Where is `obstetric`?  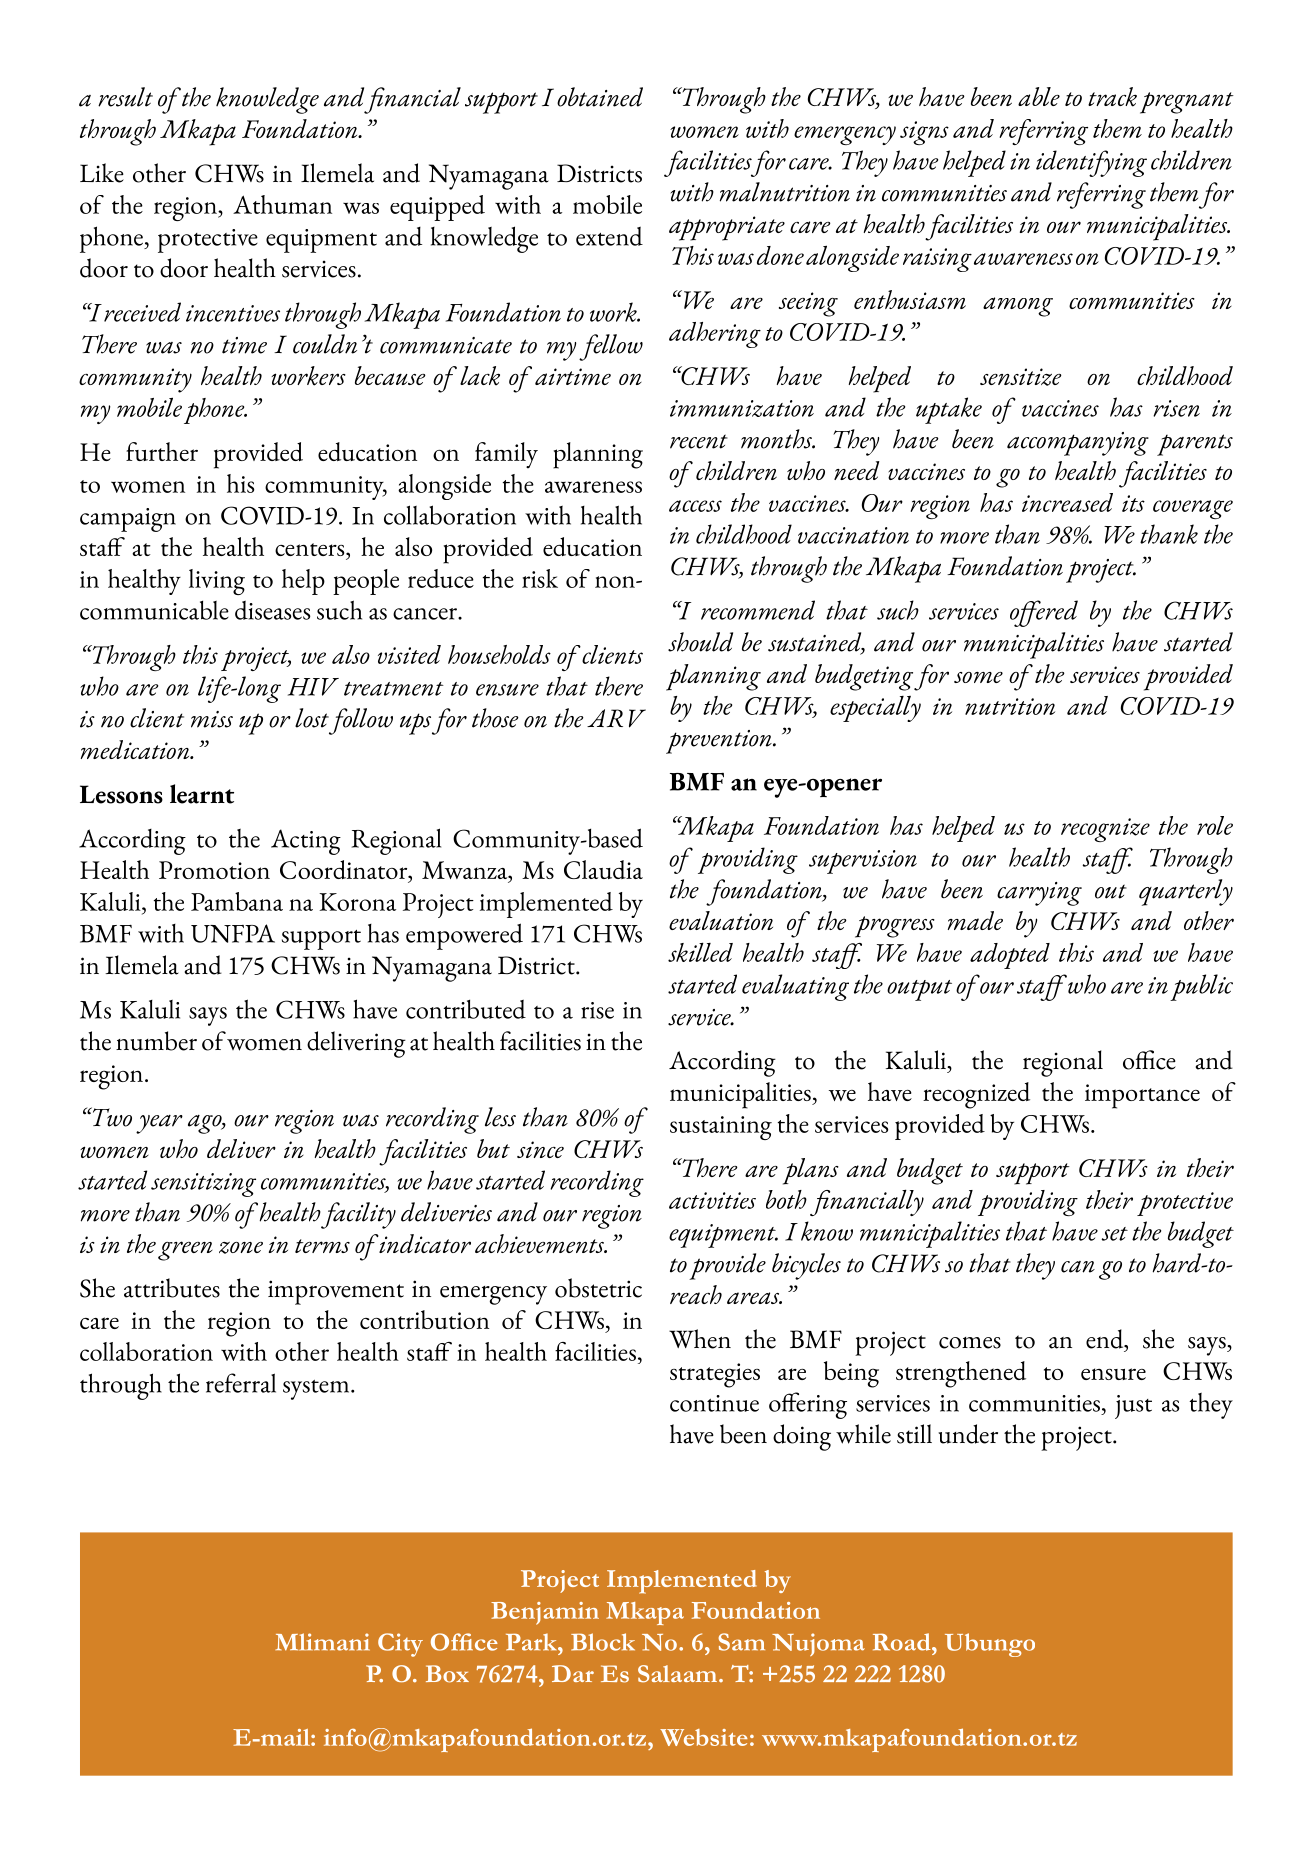 obstetric is located at coordinates (598, 1288).
